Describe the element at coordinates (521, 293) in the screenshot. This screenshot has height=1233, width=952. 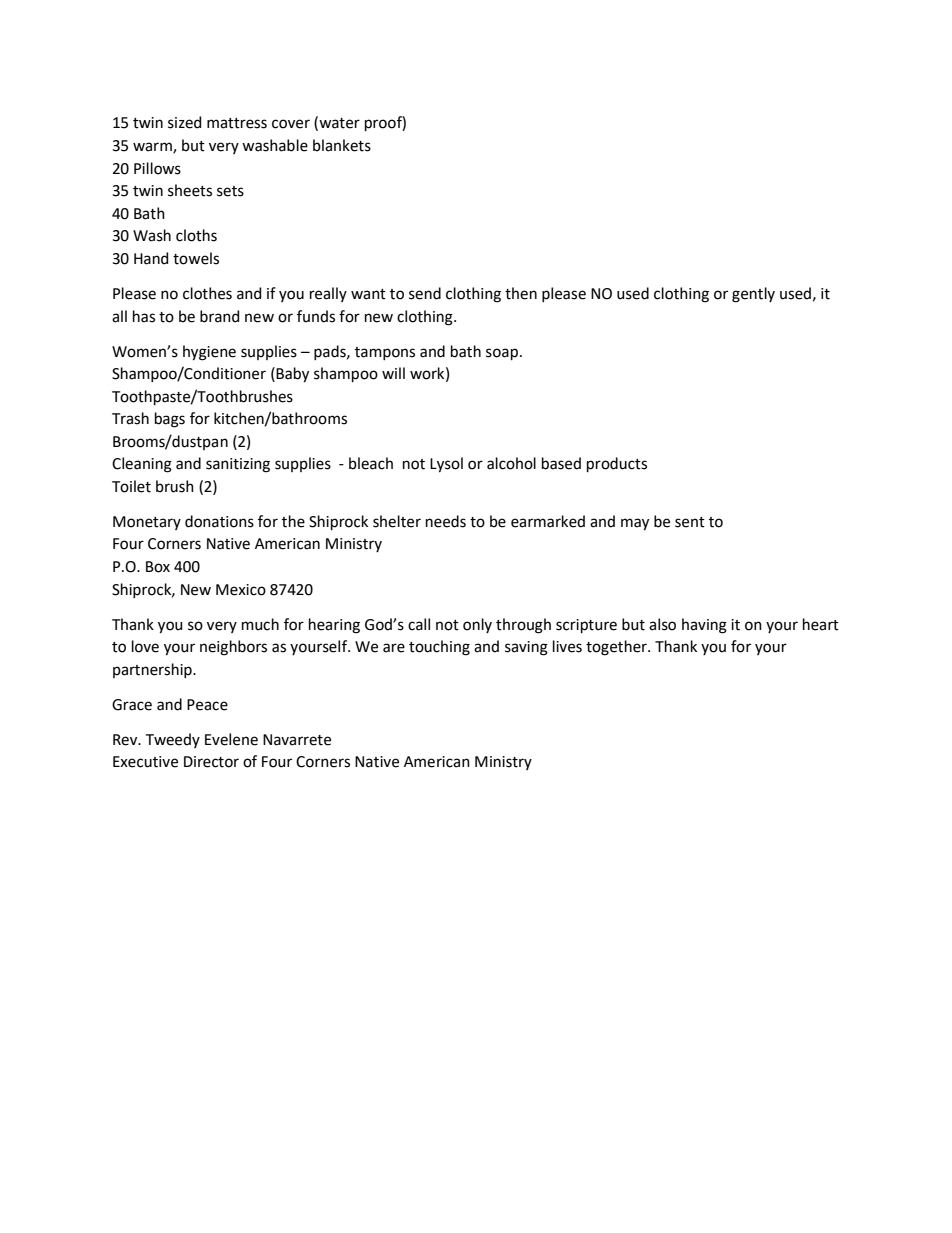
I see `then` at that location.
